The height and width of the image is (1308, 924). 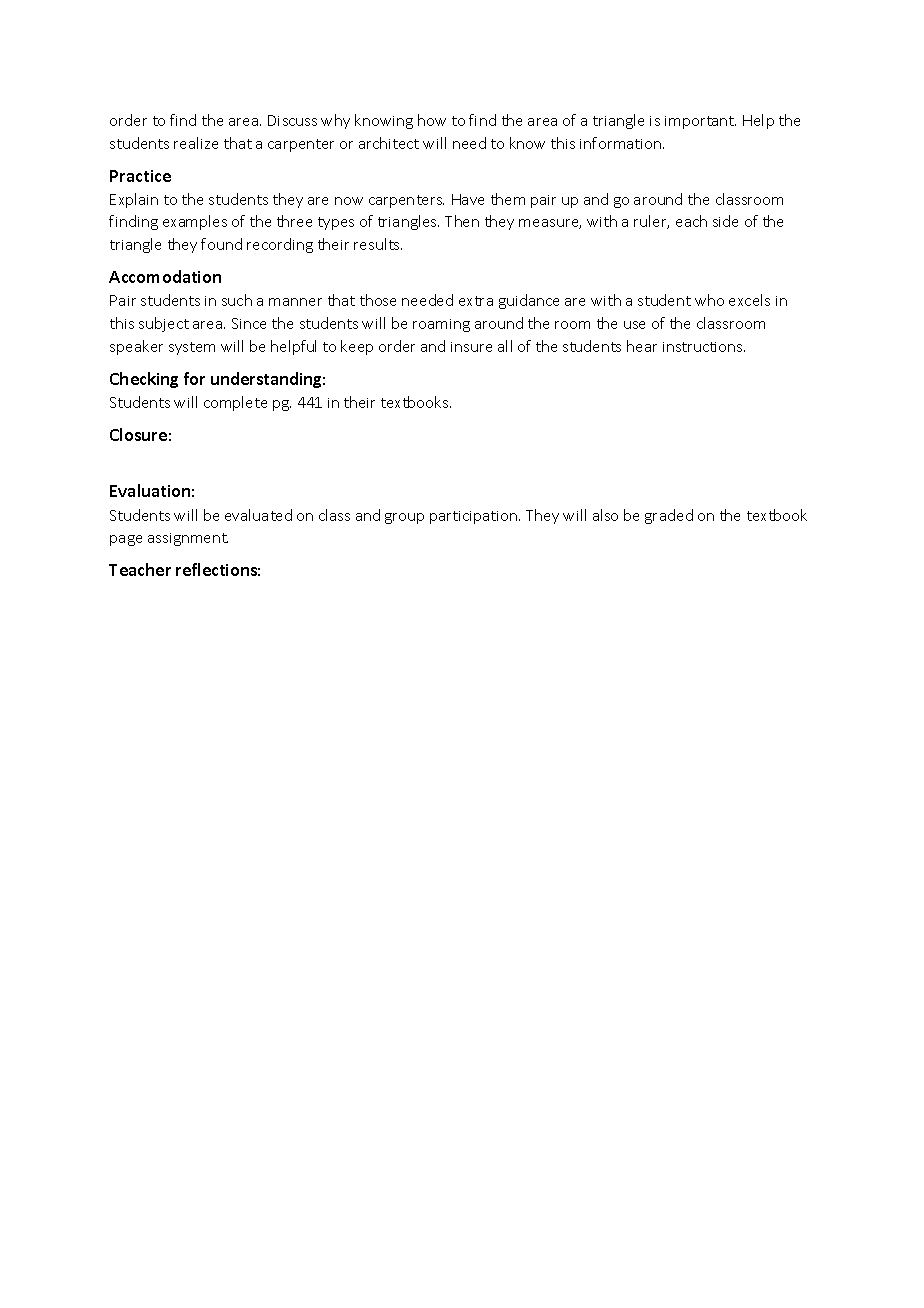 What do you see at coordinates (432, 120) in the image?
I see `how` at bounding box center [432, 120].
